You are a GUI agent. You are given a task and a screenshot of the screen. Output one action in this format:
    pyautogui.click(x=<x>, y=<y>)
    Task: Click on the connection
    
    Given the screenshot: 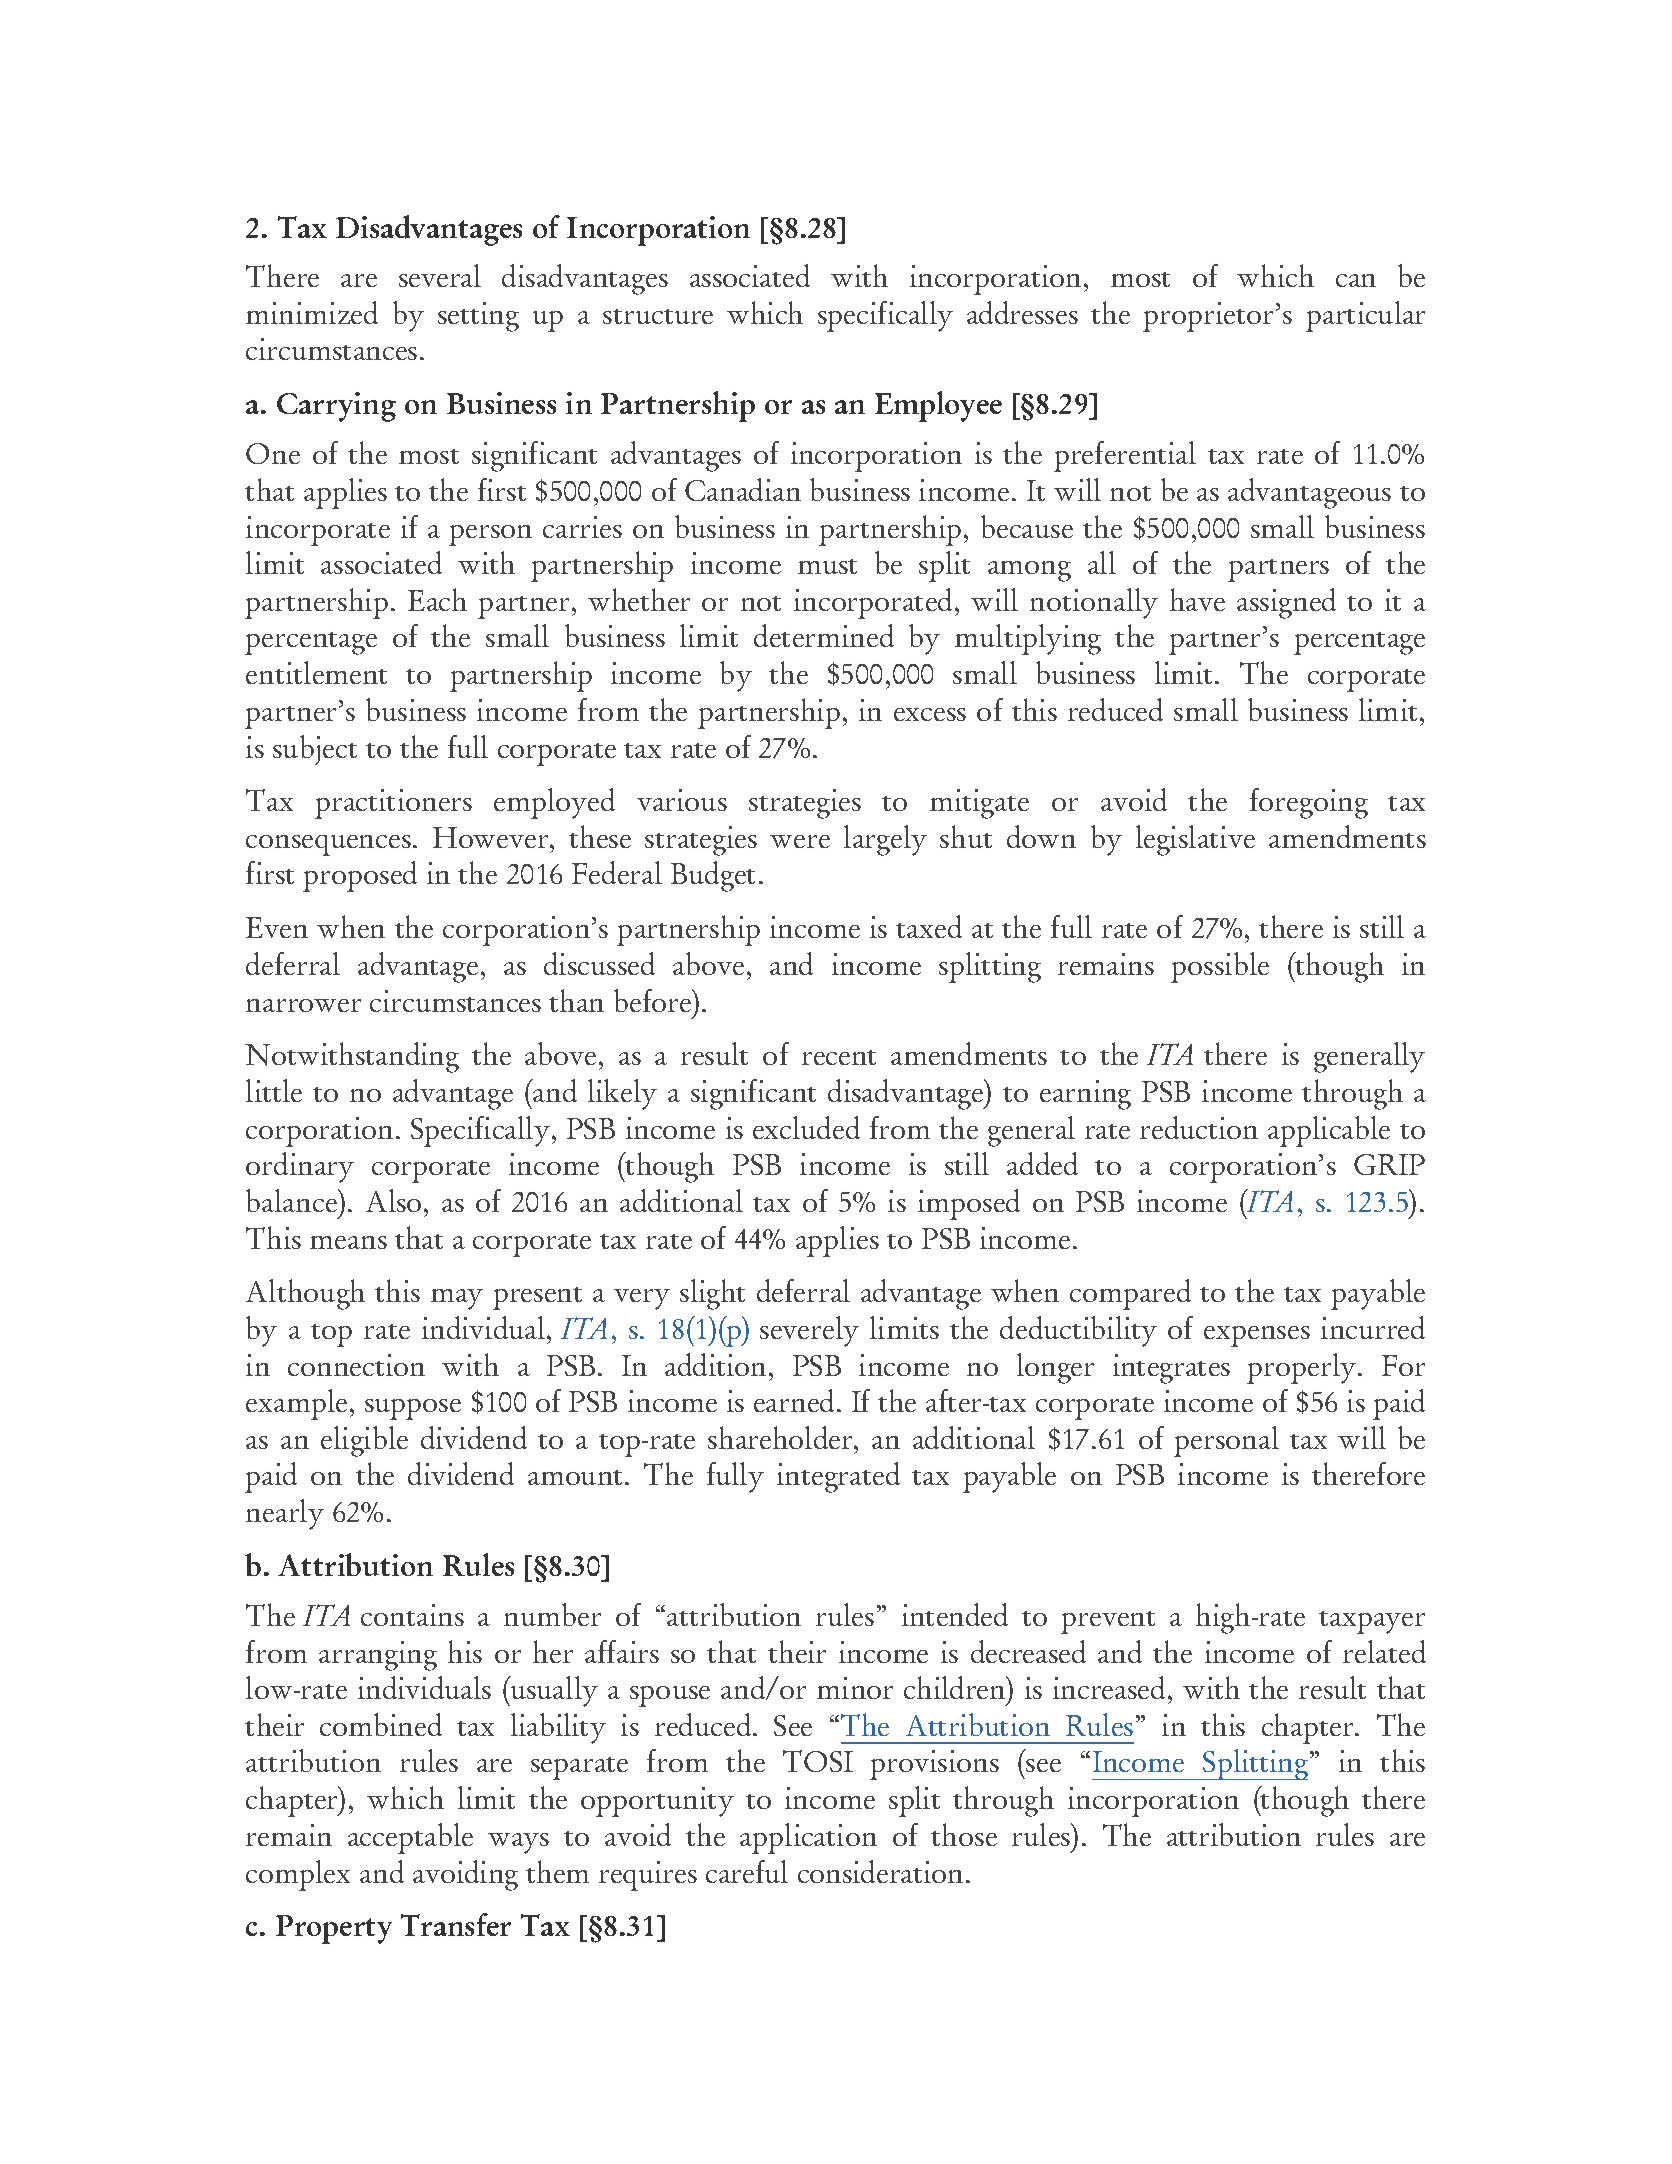 What is the action you would take?
    pyautogui.click(x=356, y=1365)
